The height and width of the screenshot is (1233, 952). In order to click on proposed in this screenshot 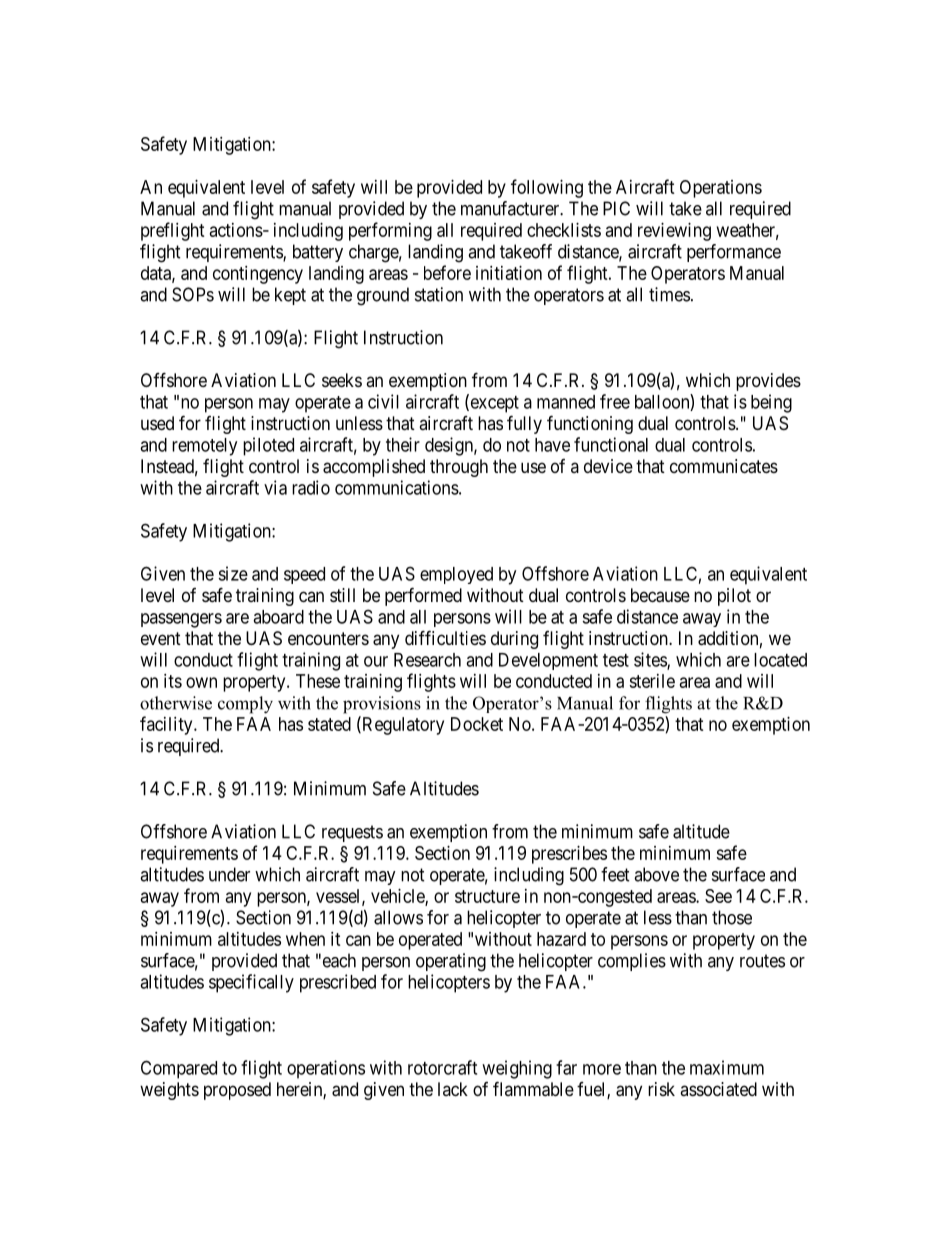, I will do `click(237, 1091)`.
